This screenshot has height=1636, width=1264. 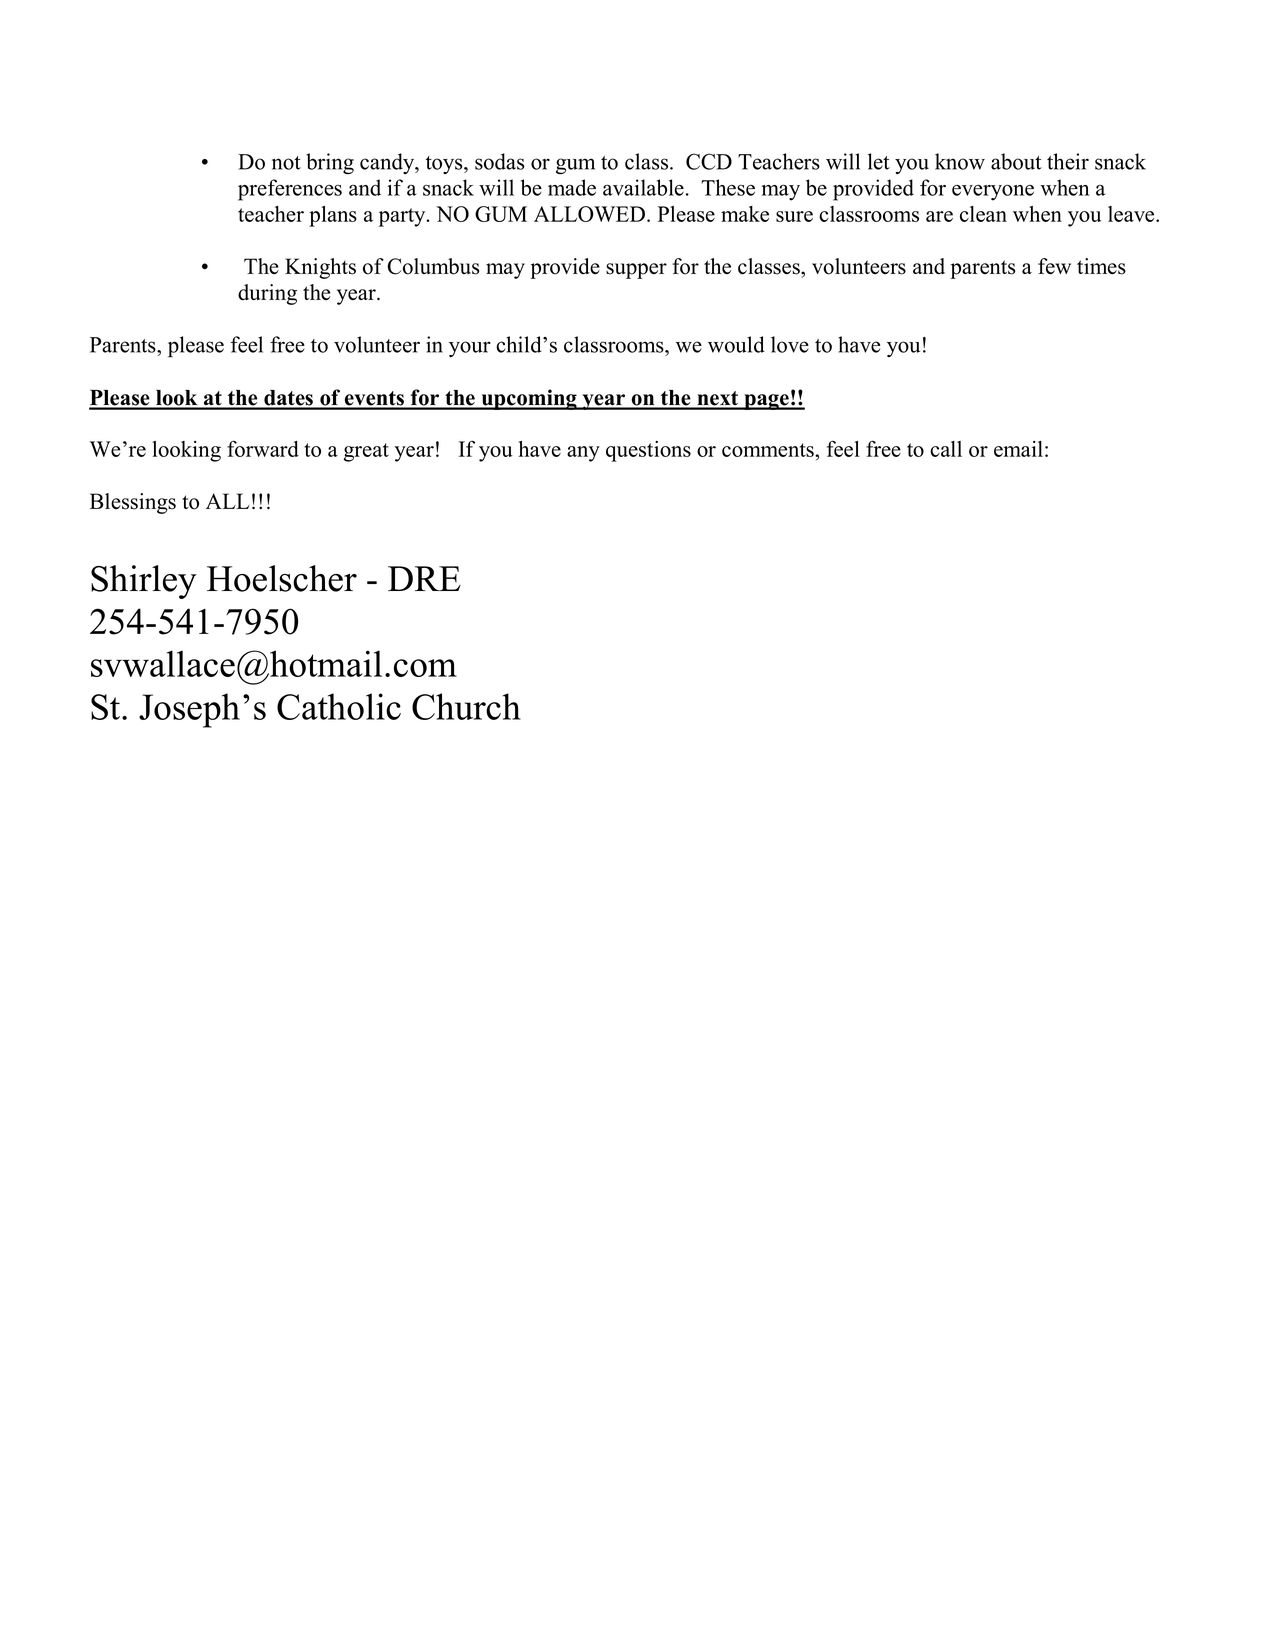 What do you see at coordinates (290, 190) in the screenshot?
I see `preferences` at bounding box center [290, 190].
